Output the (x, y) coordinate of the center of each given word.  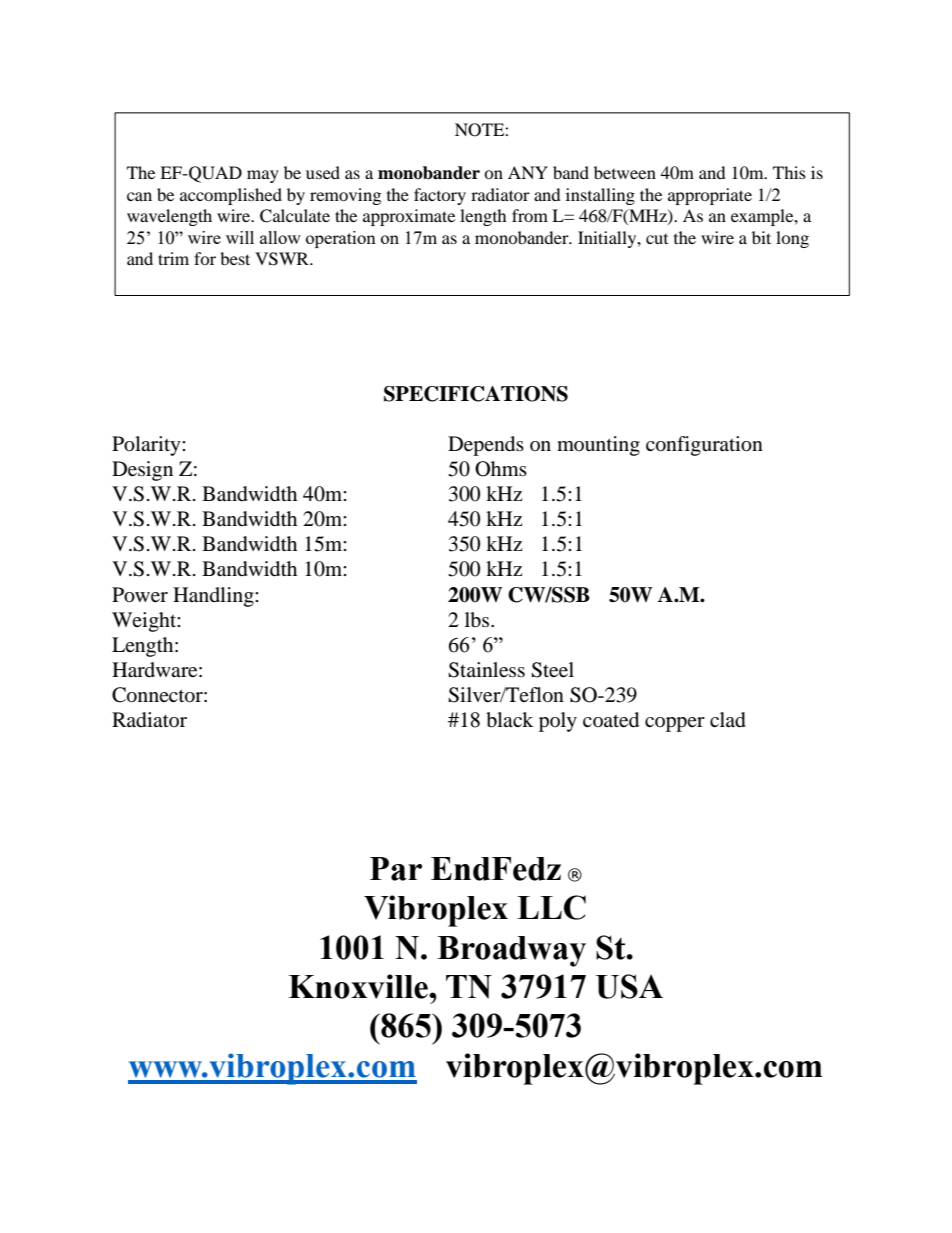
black (509, 720)
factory (440, 196)
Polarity (147, 446)
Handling (214, 597)
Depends (486, 446)
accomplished (231, 196)
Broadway (512, 951)
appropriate (710, 196)
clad (728, 720)
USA (629, 986)
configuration (704, 446)
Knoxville (359, 986)
